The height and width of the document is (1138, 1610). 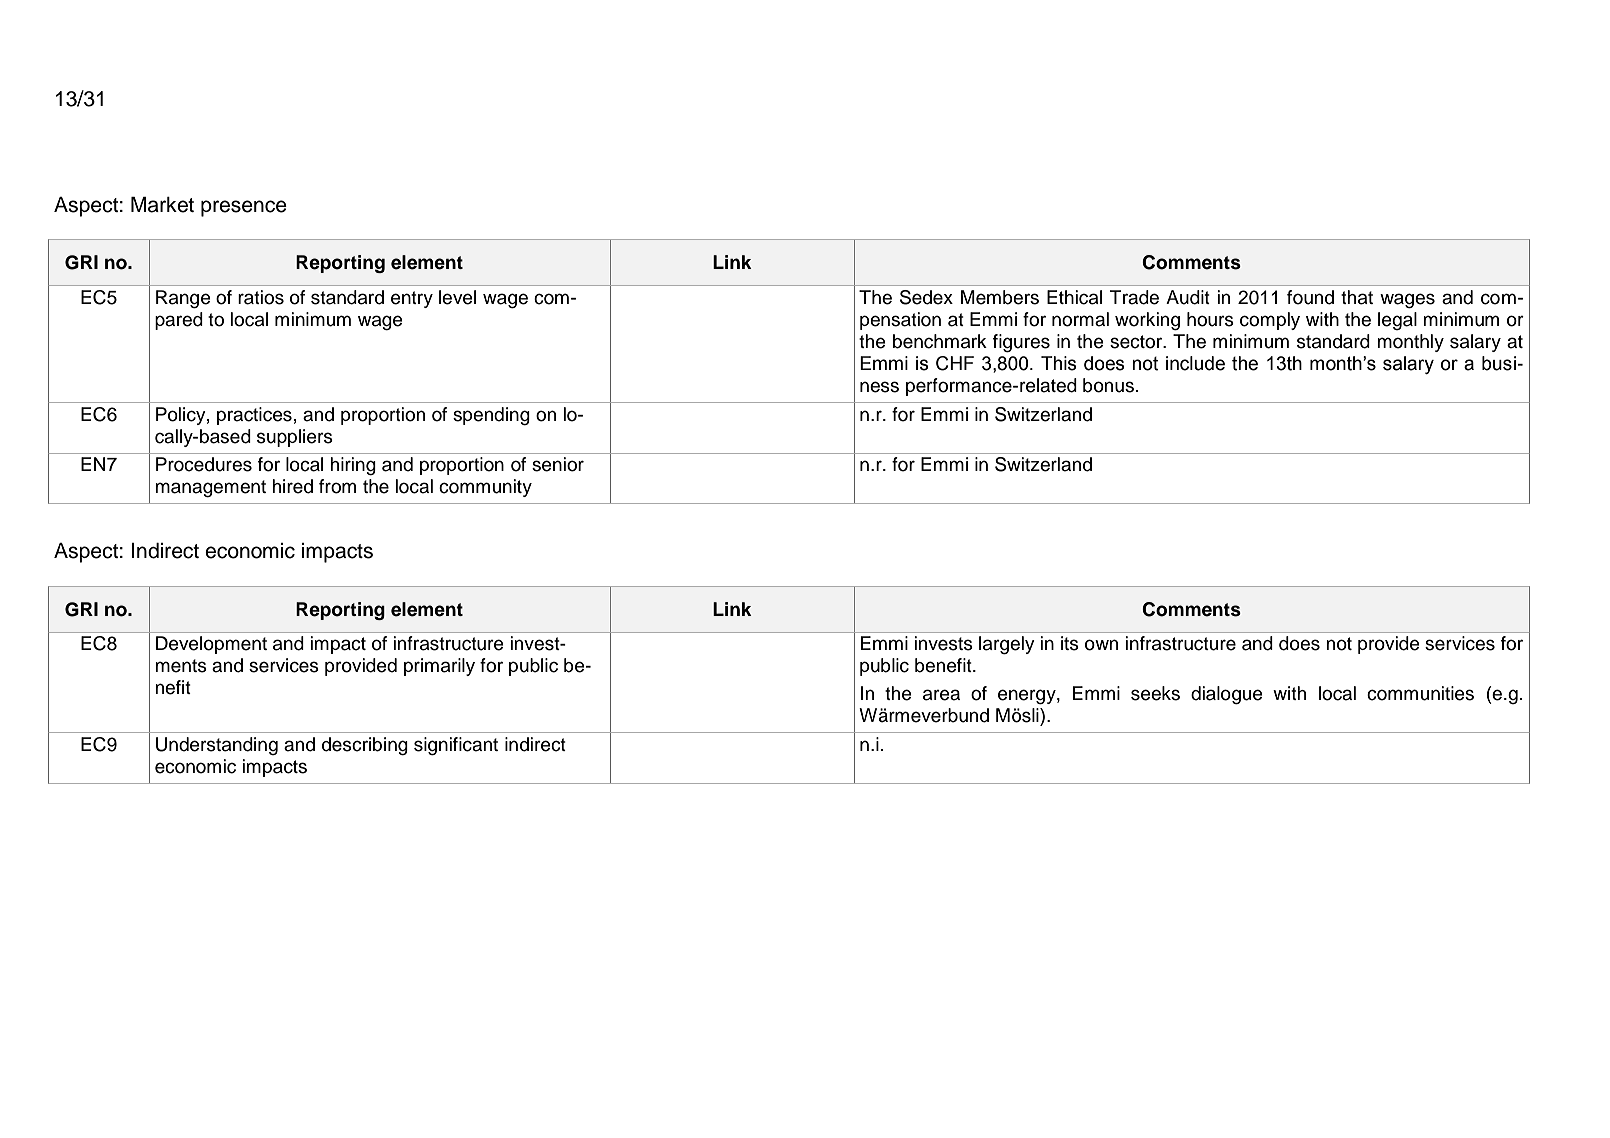 What do you see at coordinates (1270, 321) in the document?
I see `comply` at bounding box center [1270, 321].
